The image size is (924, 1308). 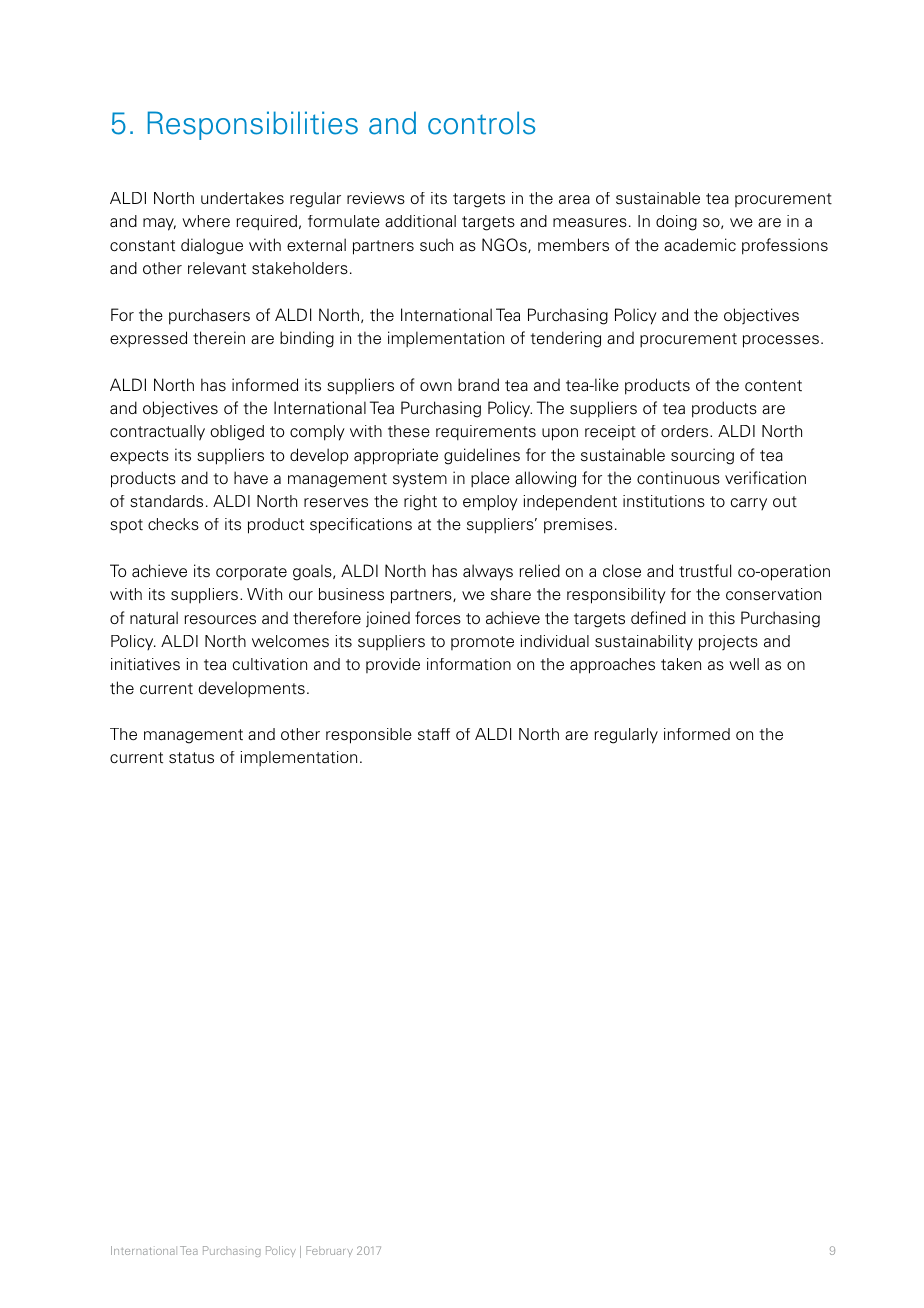 What do you see at coordinates (434, 734) in the screenshot?
I see `staff` at bounding box center [434, 734].
